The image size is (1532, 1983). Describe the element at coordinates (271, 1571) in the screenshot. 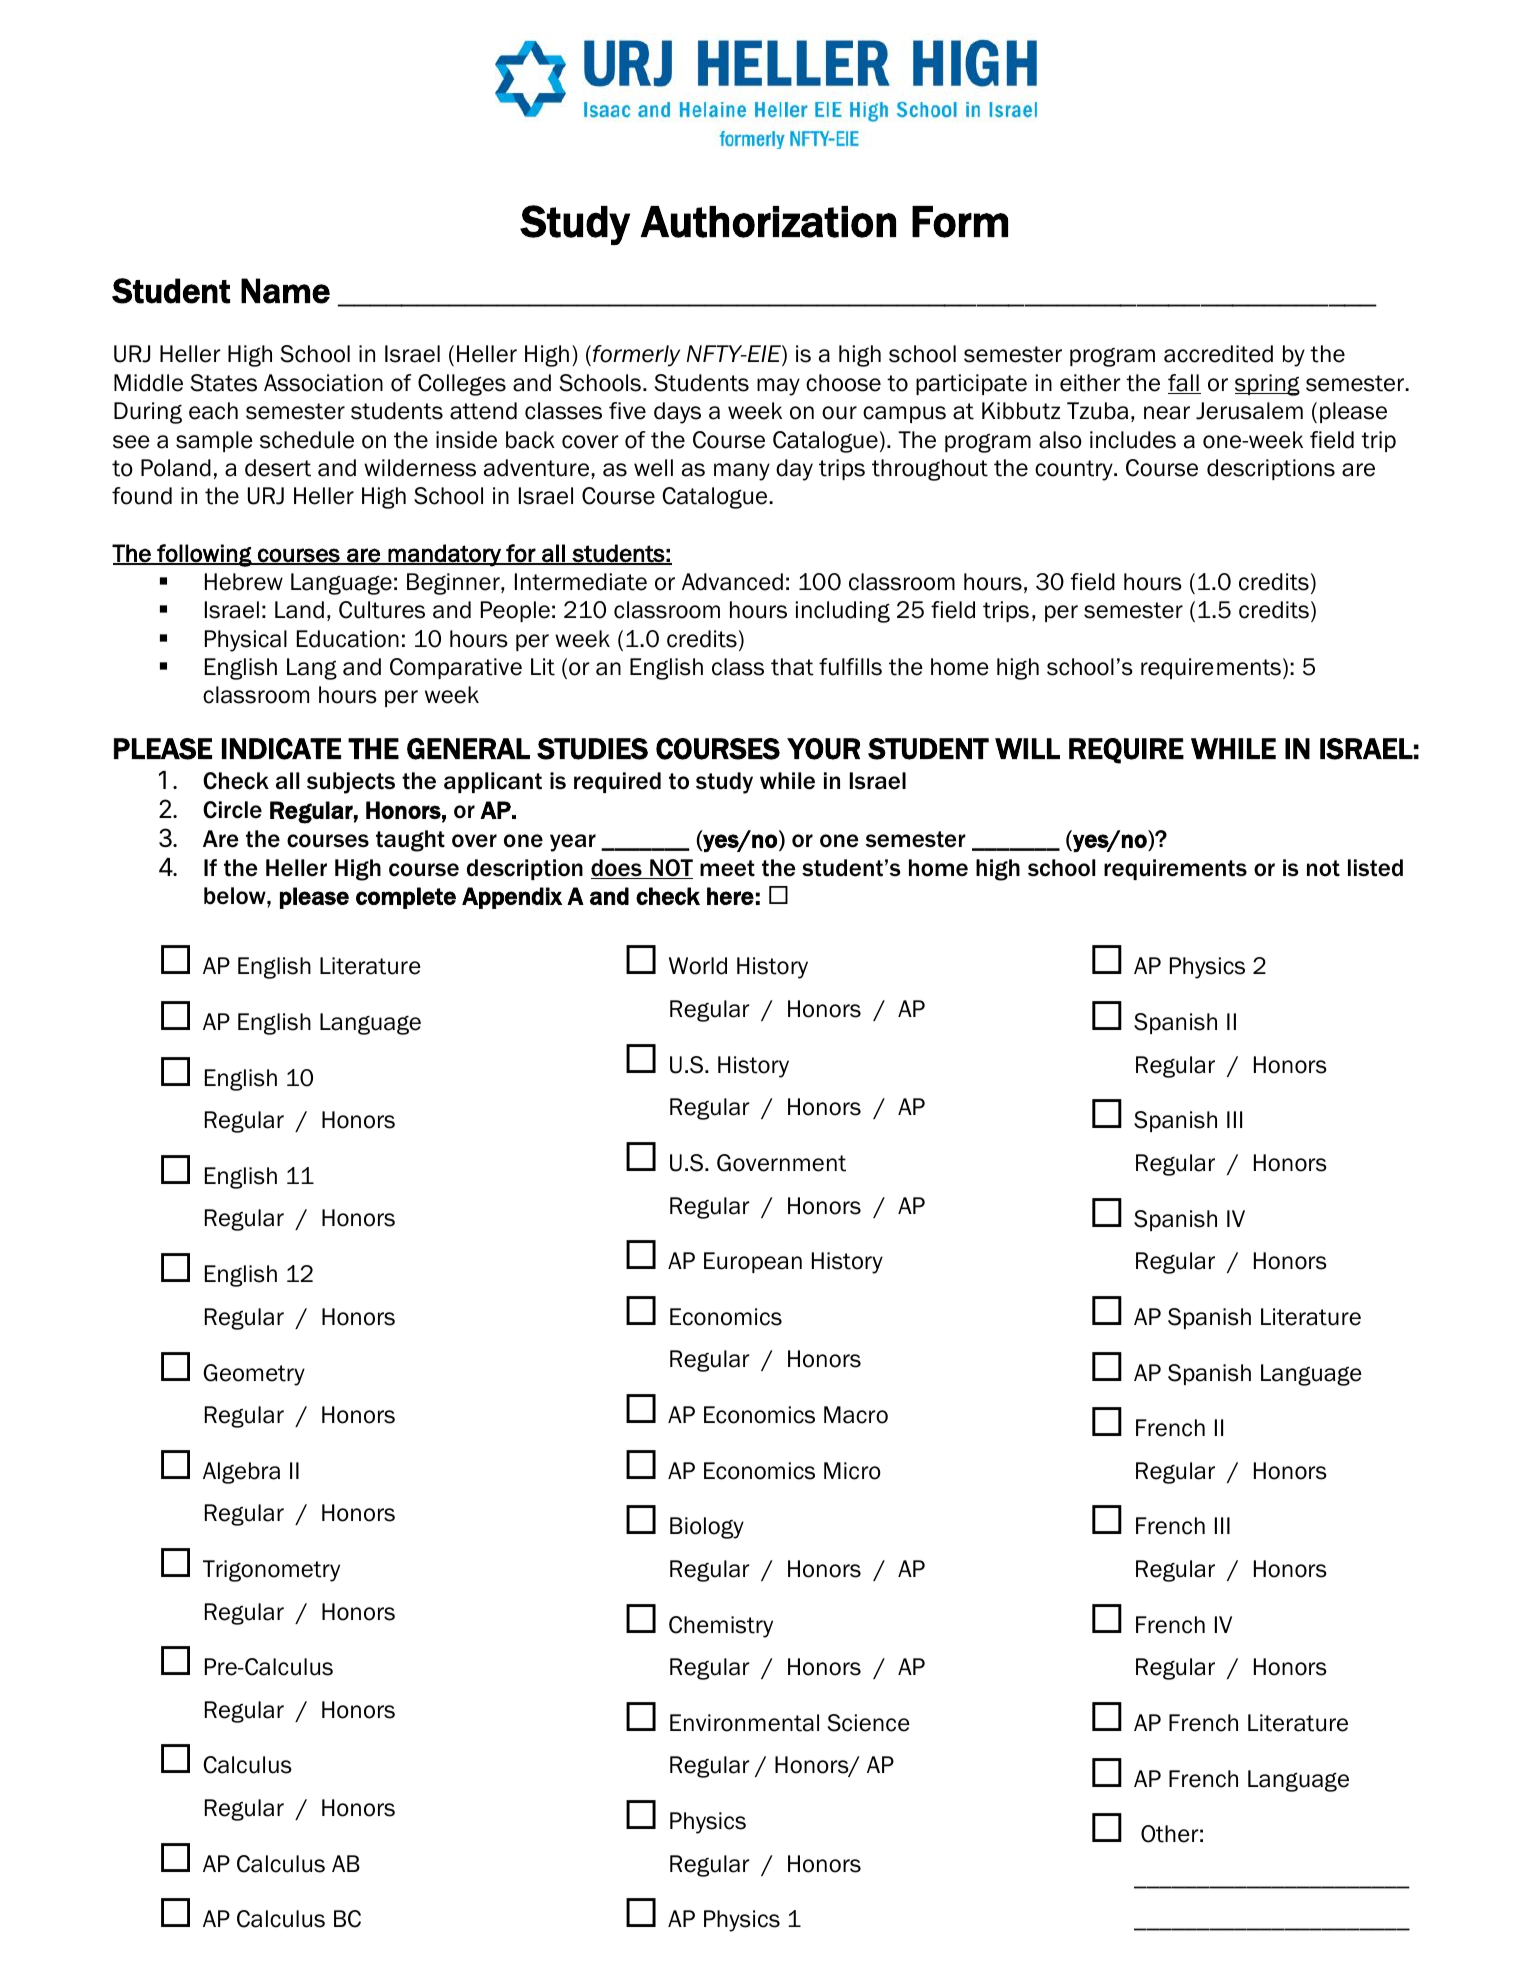

I see `Trigonometry` at that location.
